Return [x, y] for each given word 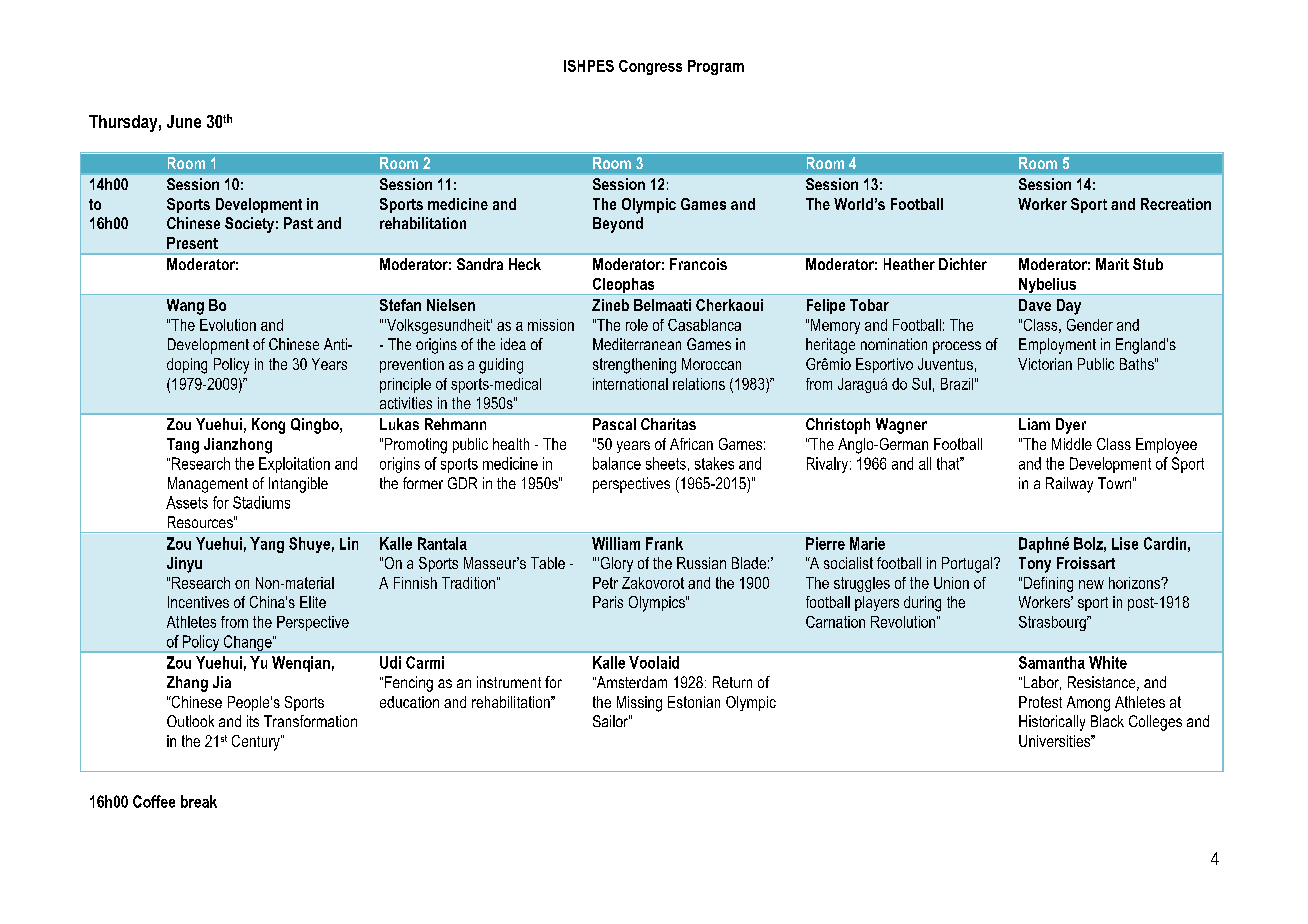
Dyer [1071, 426]
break [199, 801]
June [184, 121]
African [691, 444]
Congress [650, 67]
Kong [268, 426]
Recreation [1176, 204]
